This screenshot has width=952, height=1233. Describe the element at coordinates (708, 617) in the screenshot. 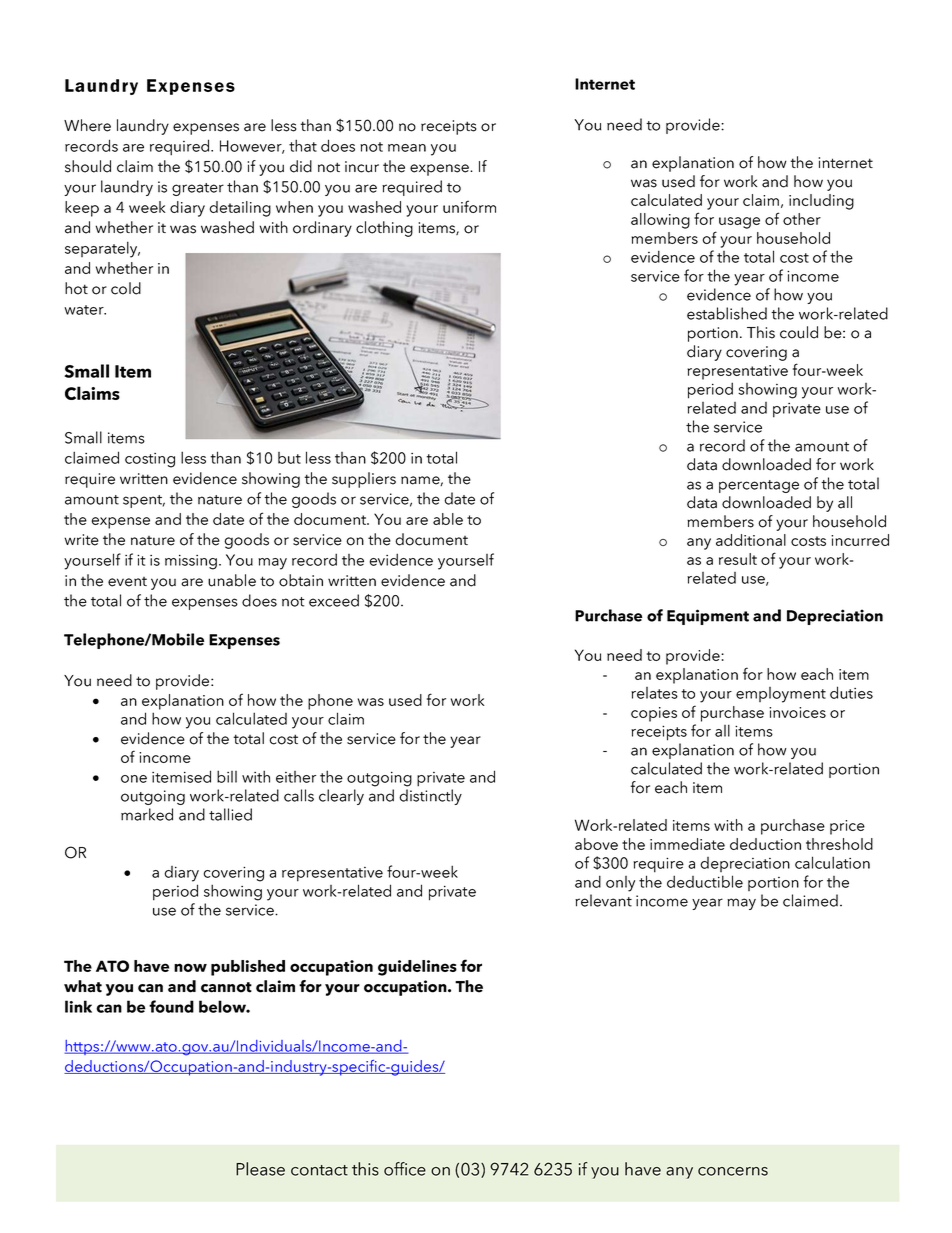

I see `Equipment` at that location.
